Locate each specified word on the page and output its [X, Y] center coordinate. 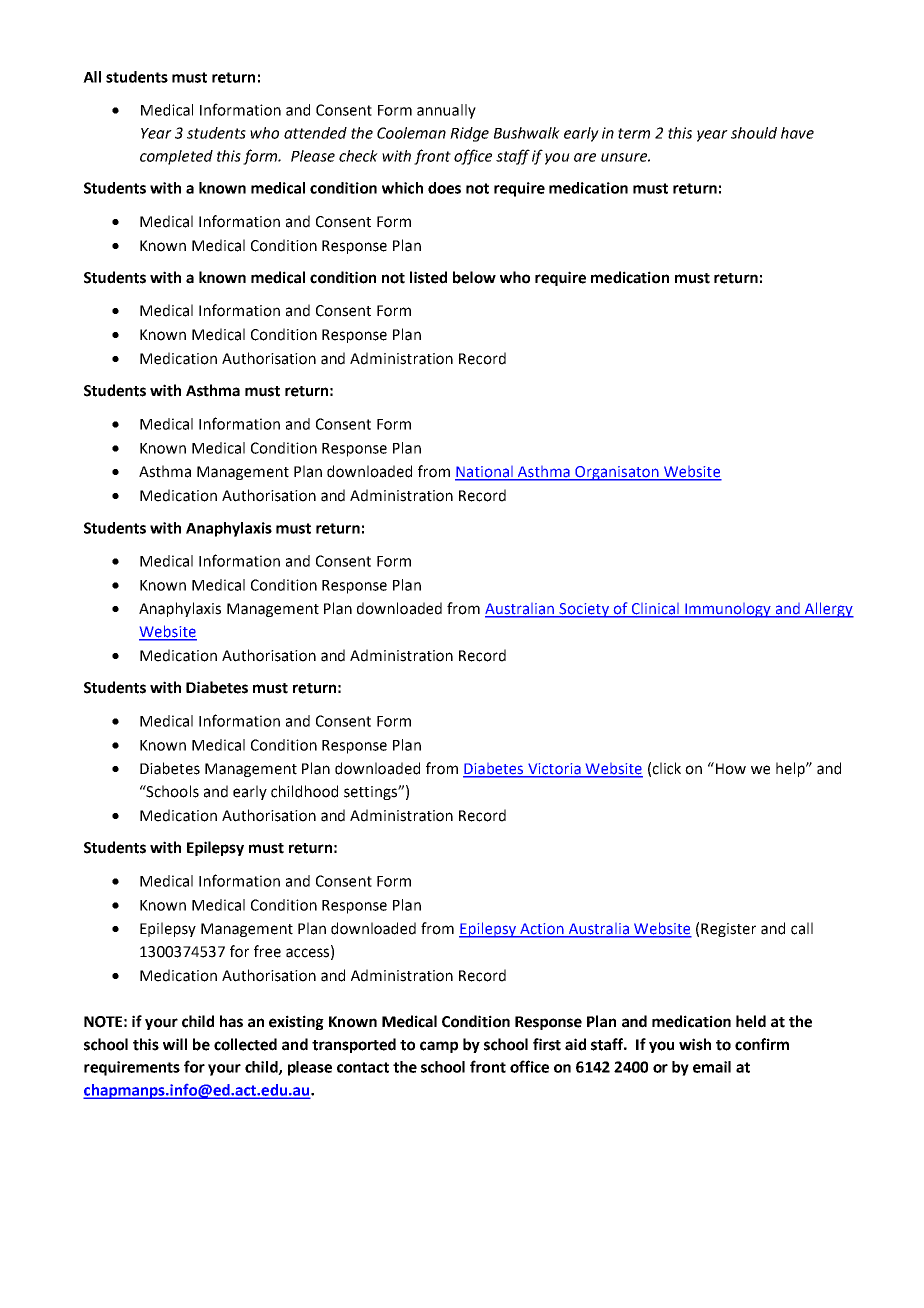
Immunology [728, 610]
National [485, 473]
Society [584, 610]
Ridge [469, 134]
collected [245, 1044]
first [547, 1044]
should [754, 133]
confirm [762, 1044]
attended [315, 133]
